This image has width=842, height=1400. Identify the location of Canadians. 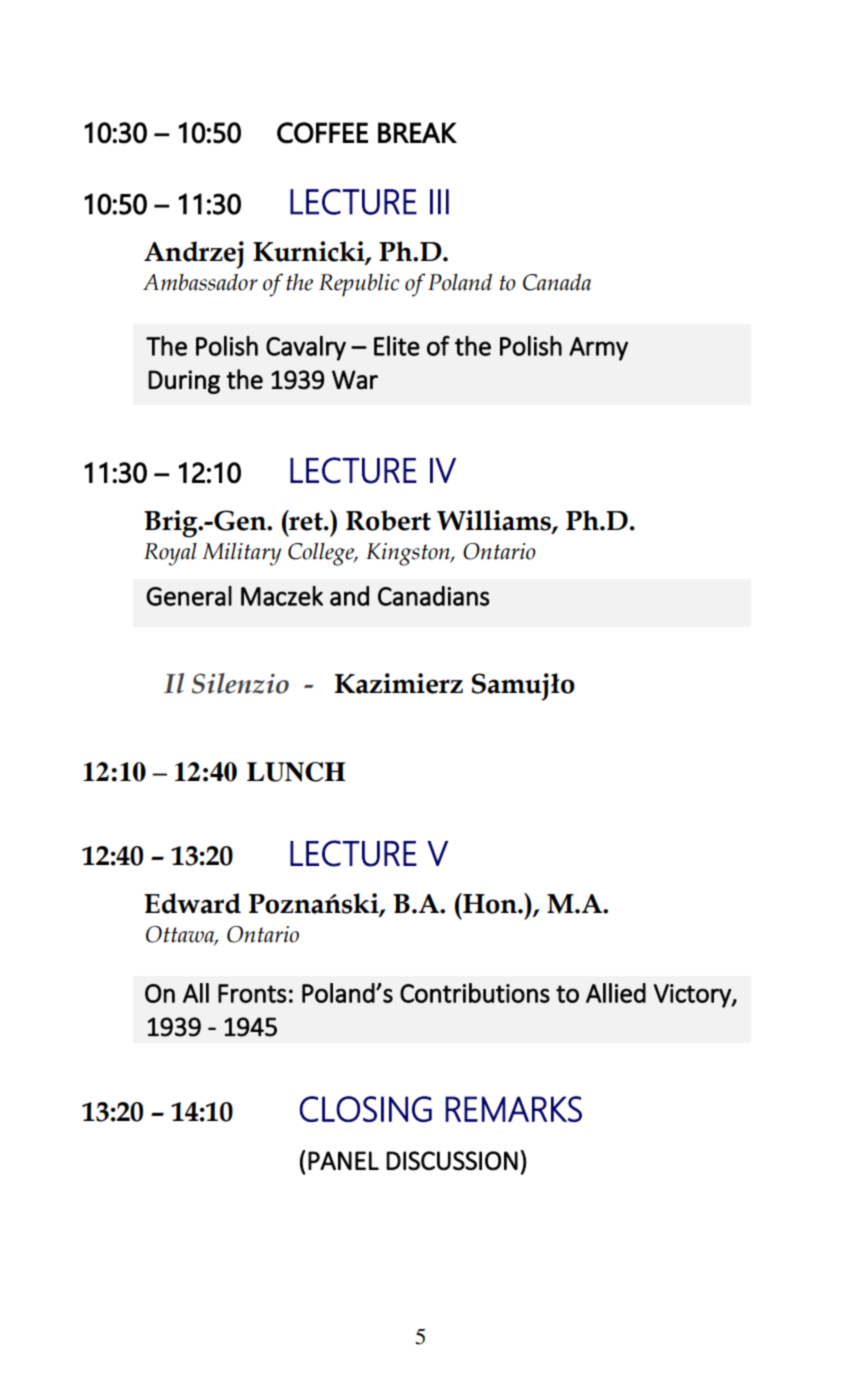
(434, 596).
